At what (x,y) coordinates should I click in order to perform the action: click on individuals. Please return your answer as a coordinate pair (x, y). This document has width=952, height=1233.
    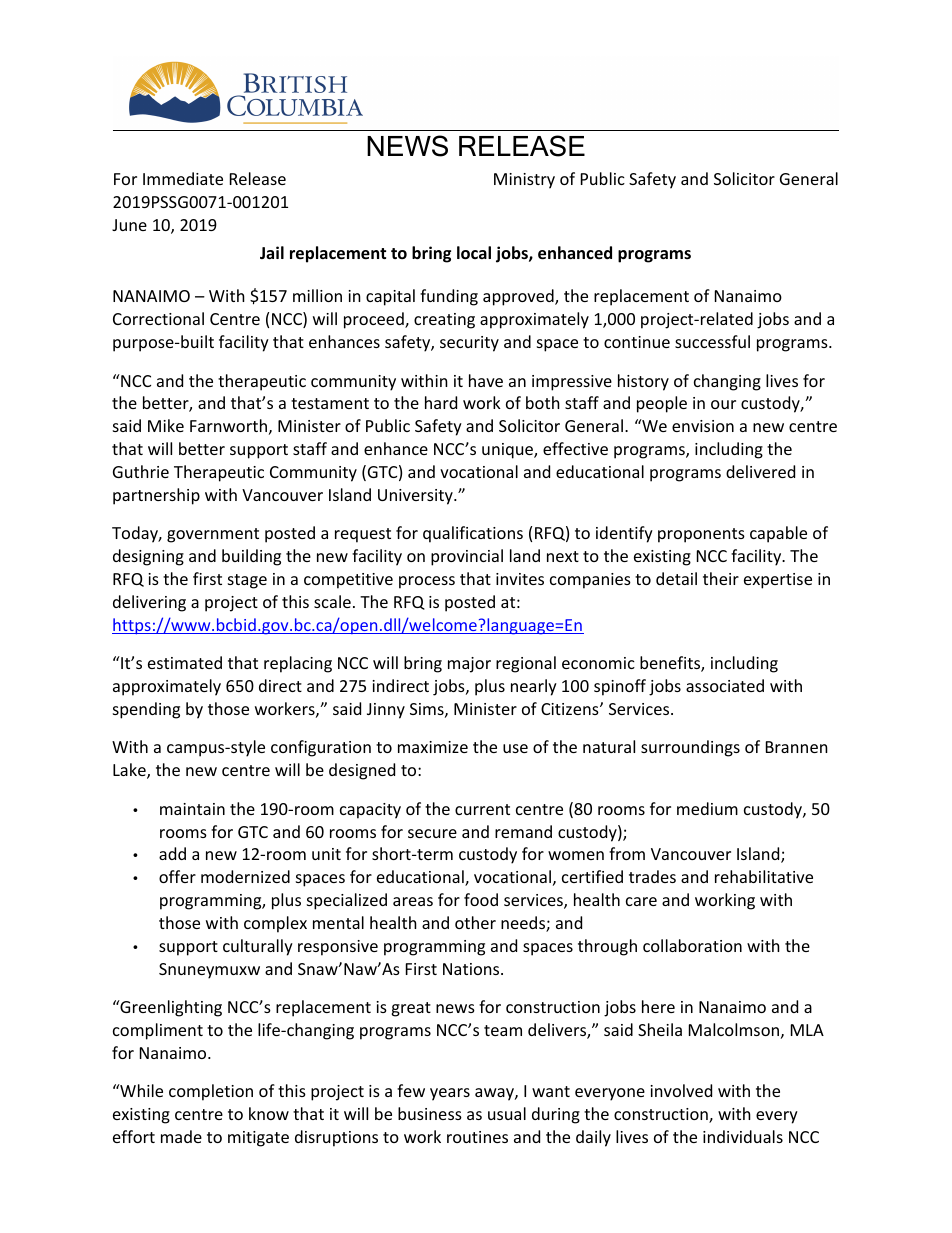
    Looking at the image, I should click on (743, 1136).
